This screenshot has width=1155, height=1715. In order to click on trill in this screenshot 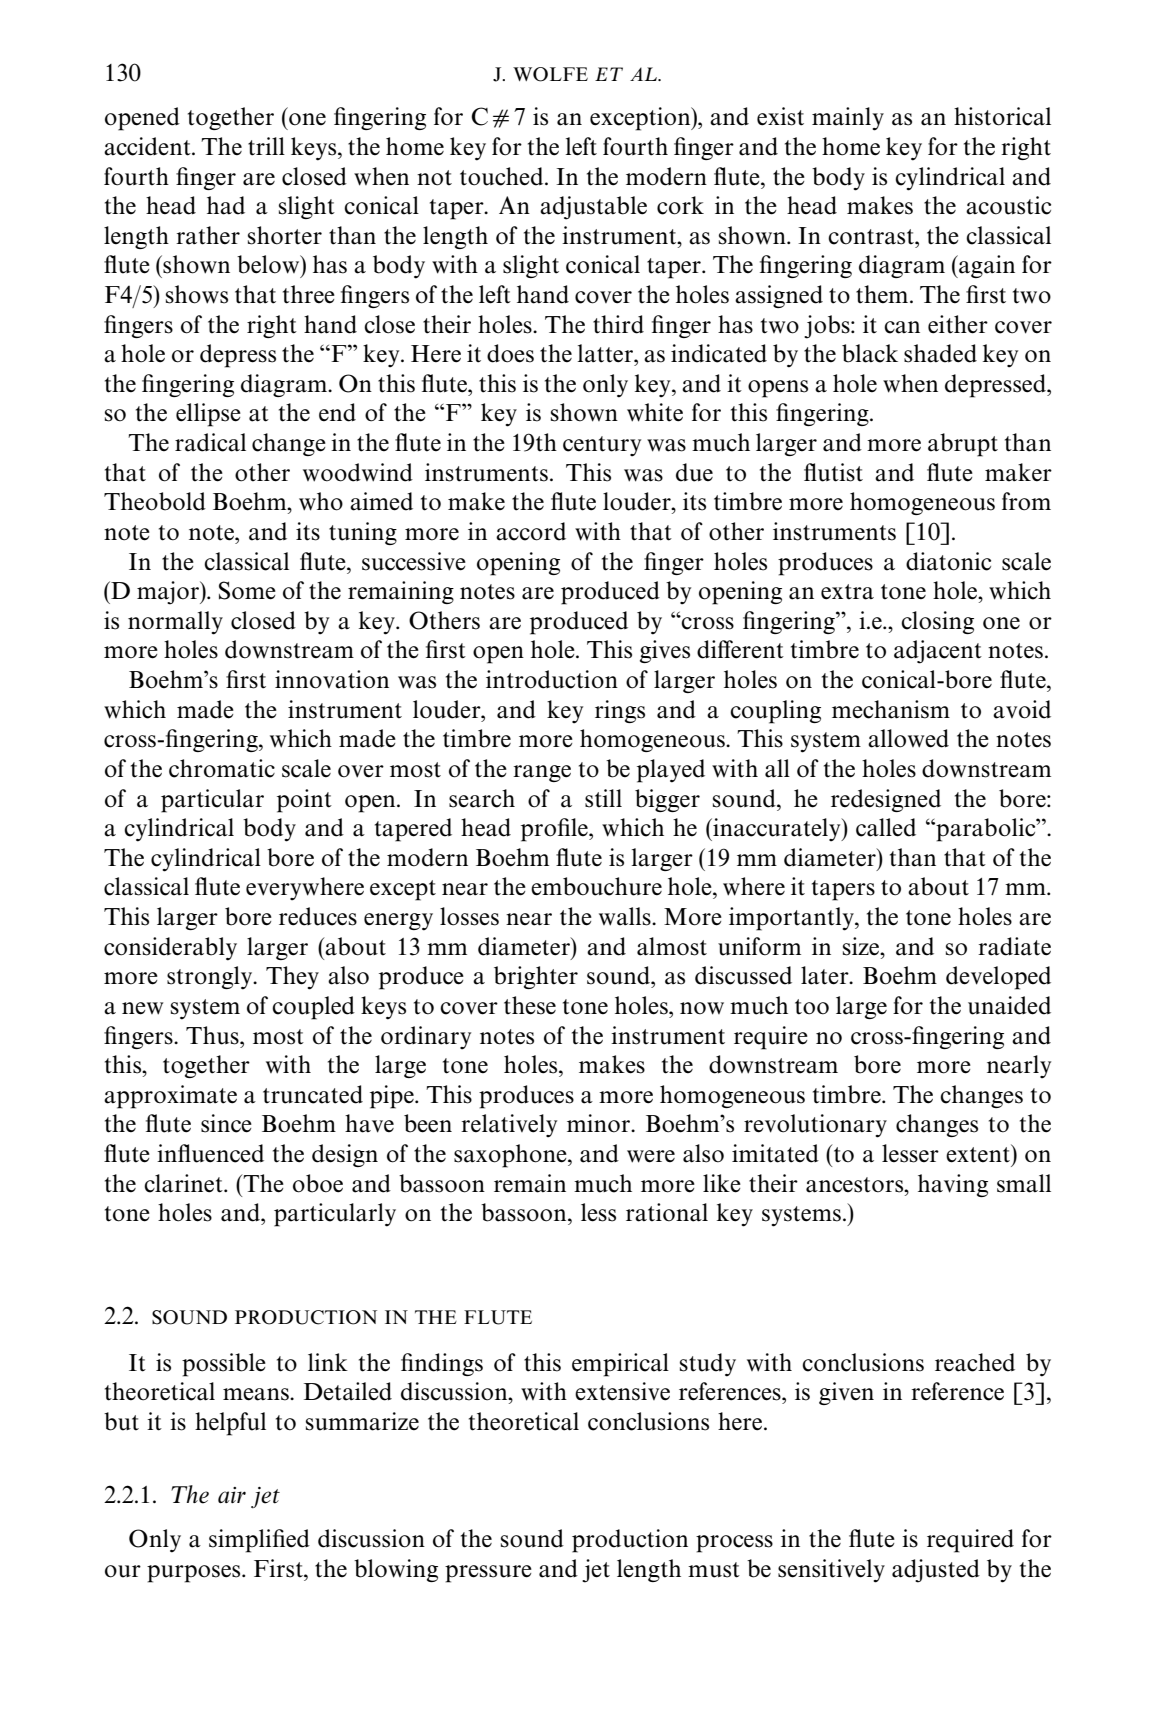, I will do `click(266, 146)`.
